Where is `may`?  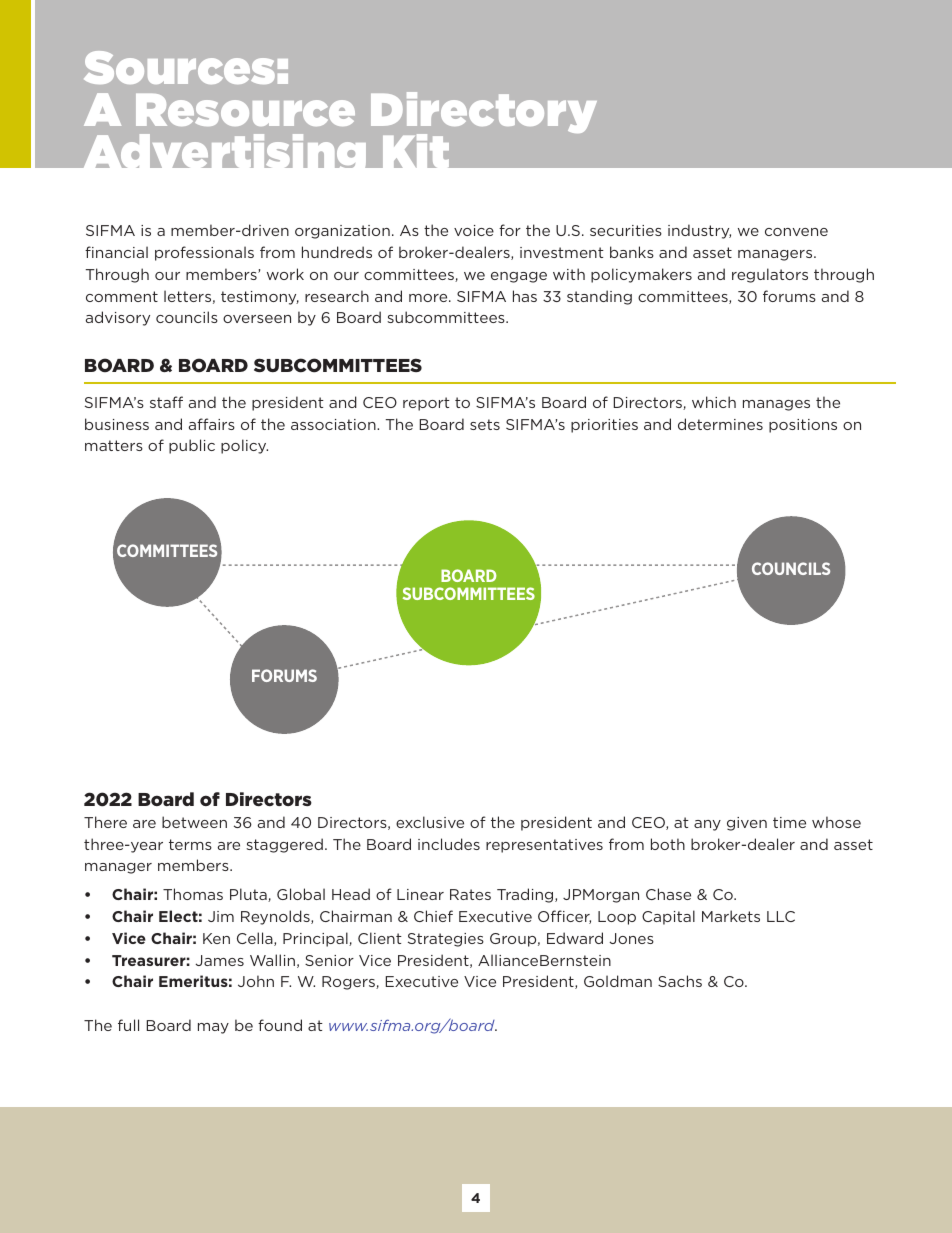
may is located at coordinates (213, 1028).
